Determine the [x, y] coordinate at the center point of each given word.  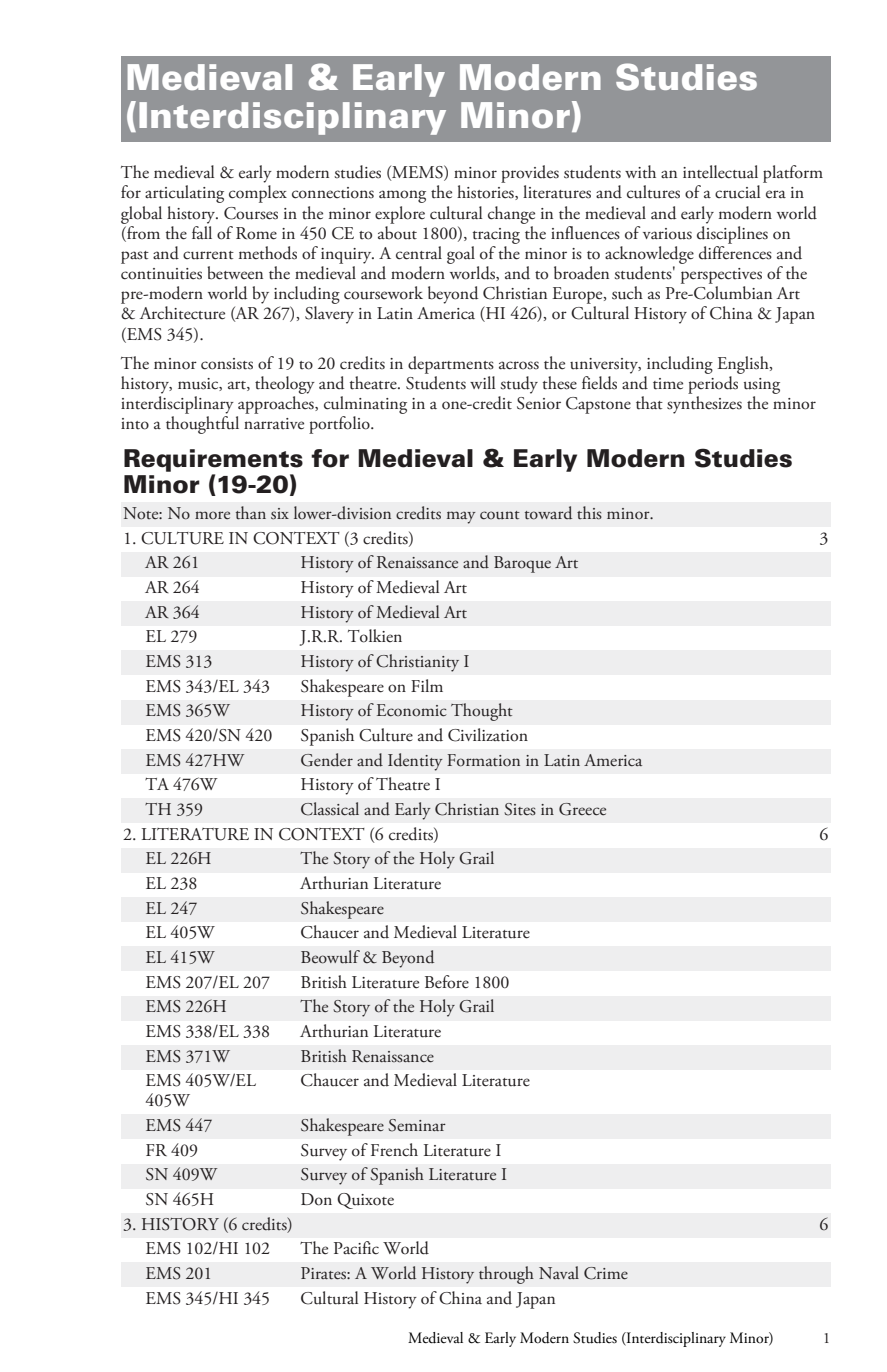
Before [447, 982]
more [212, 515]
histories [486, 192]
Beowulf [330, 957]
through [506, 1275]
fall [202, 231]
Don [316, 1199]
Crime [606, 1273]
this [589, 513]
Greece [582, 809]
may [461, 517]
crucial [737, 192]
